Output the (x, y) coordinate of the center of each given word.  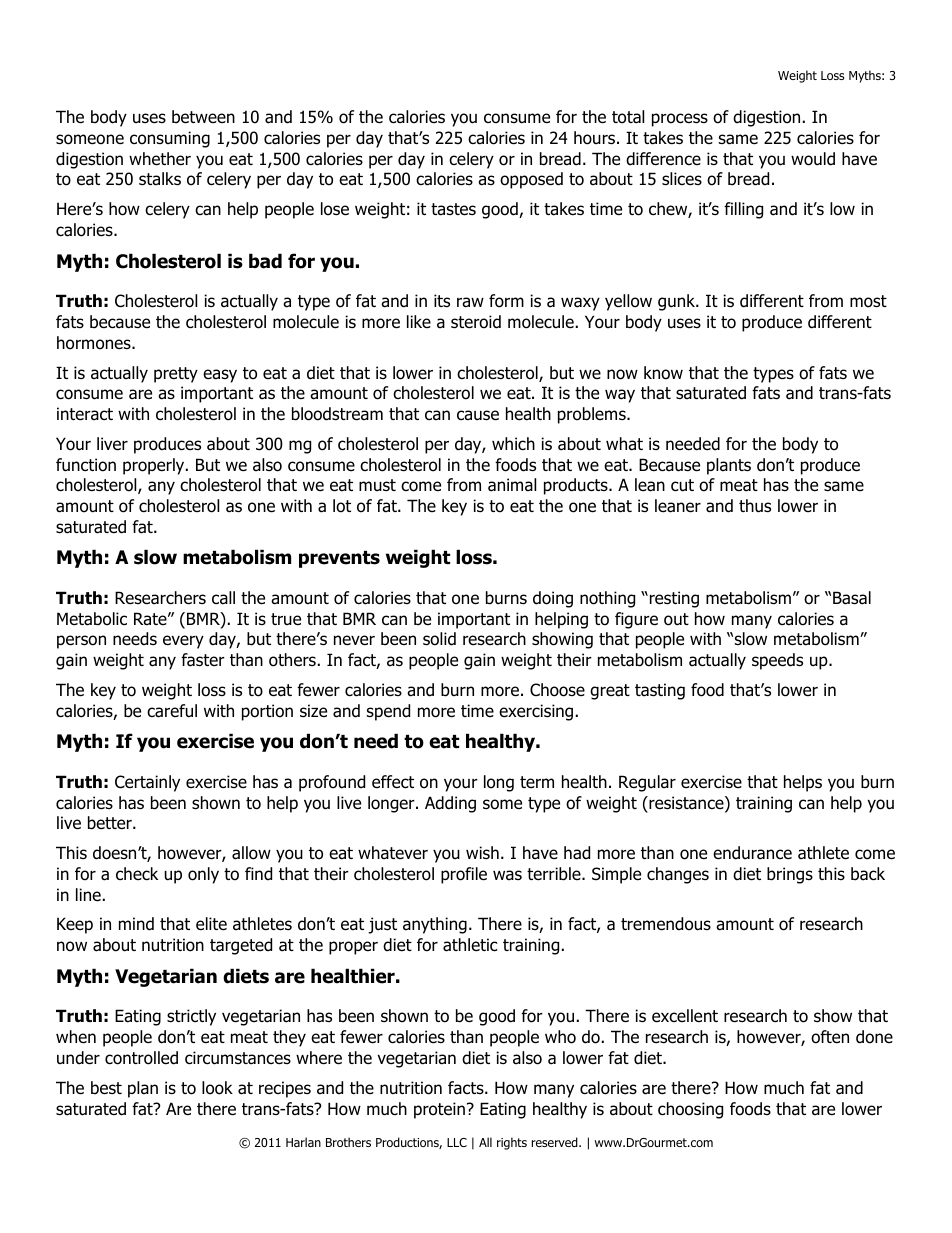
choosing (690, 1110)
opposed (531, 180)
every (183, 642)
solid (439, 639)
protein (439, 1110)
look (217, 1088)
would (813, 159)
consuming (170, 139)
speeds (777, 661)
